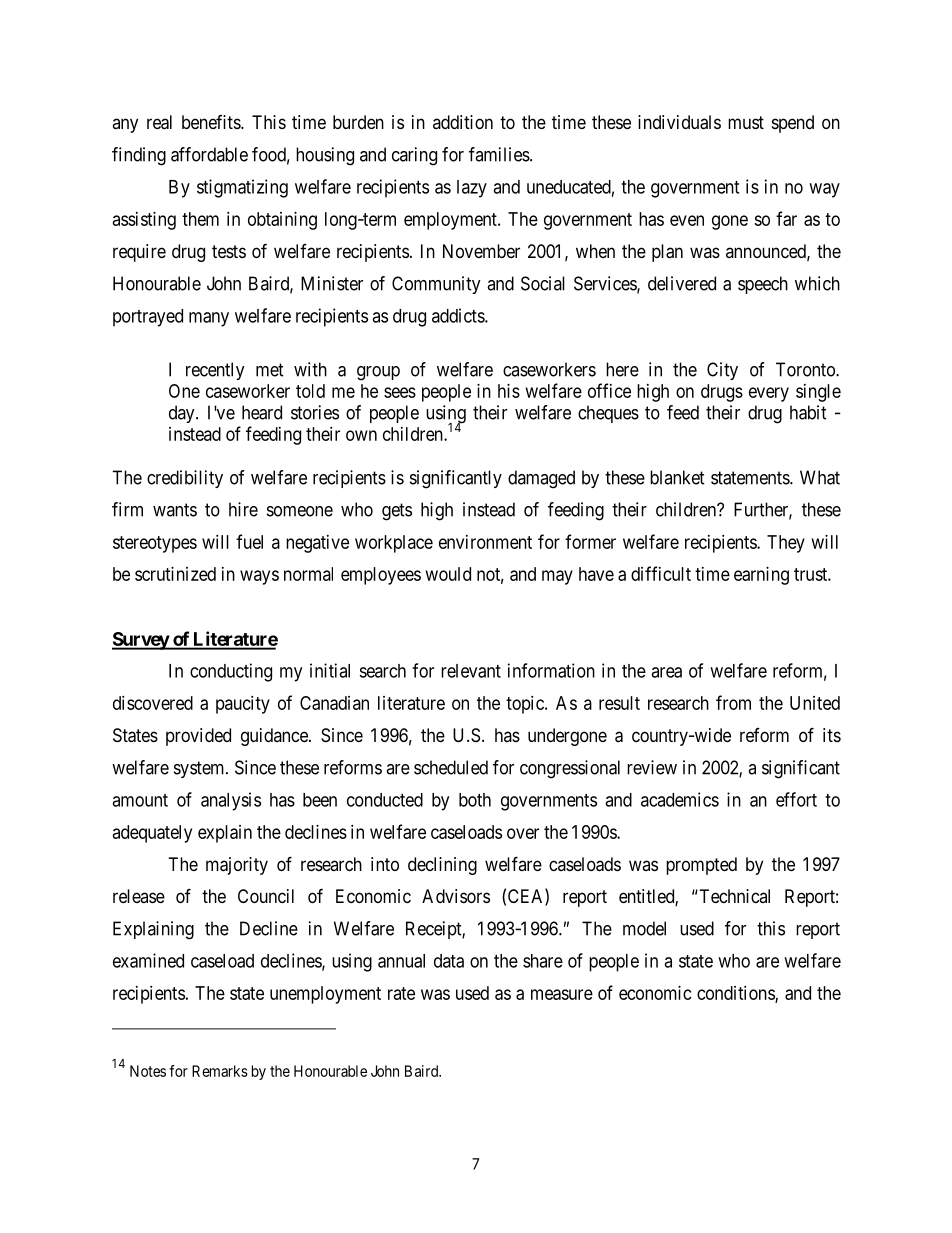 The width and height of the screenshot is (952, 1233). I want to click on affordable, so click(209, 154).
